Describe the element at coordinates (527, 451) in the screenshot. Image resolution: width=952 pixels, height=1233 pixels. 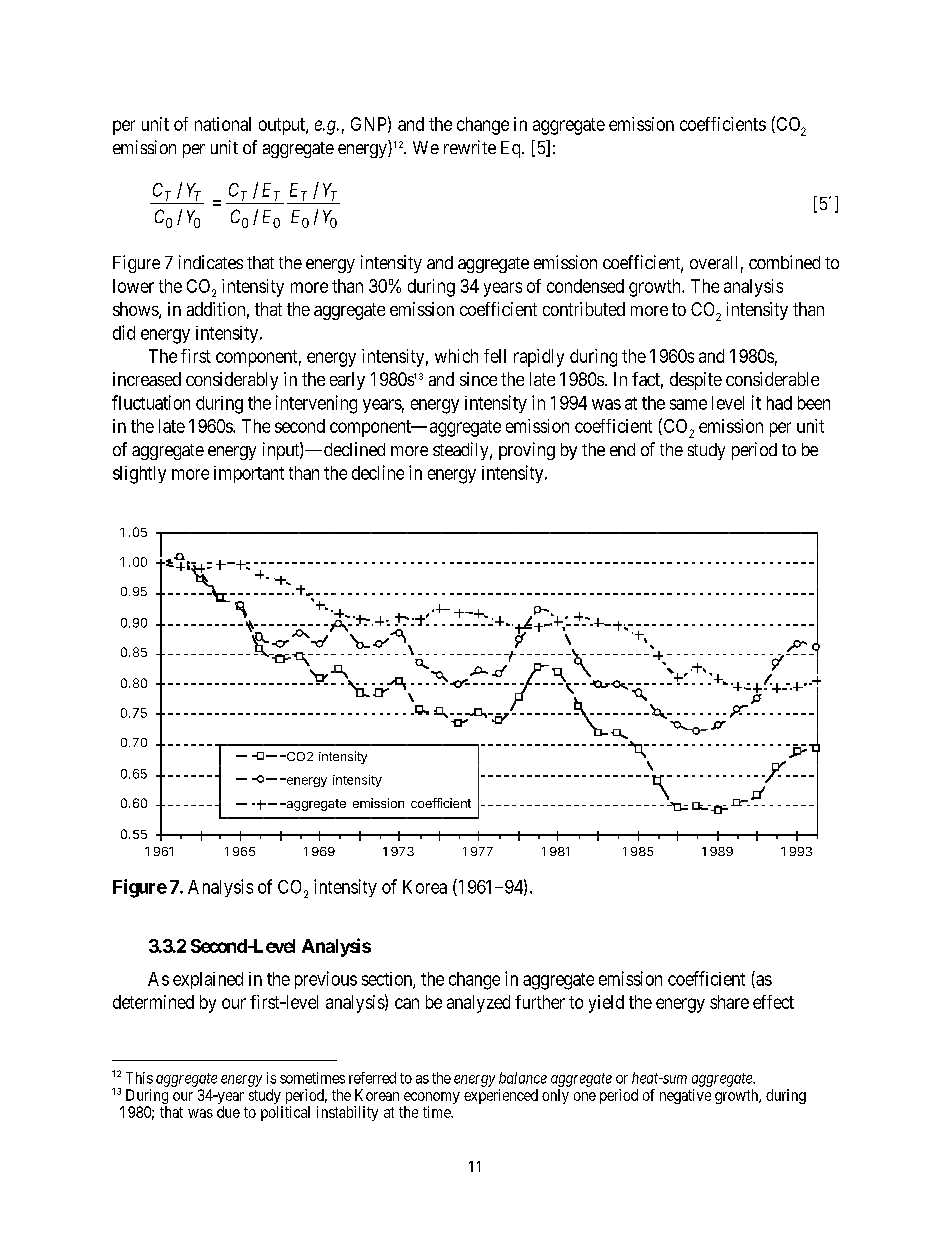
I see `proving` at that location.
